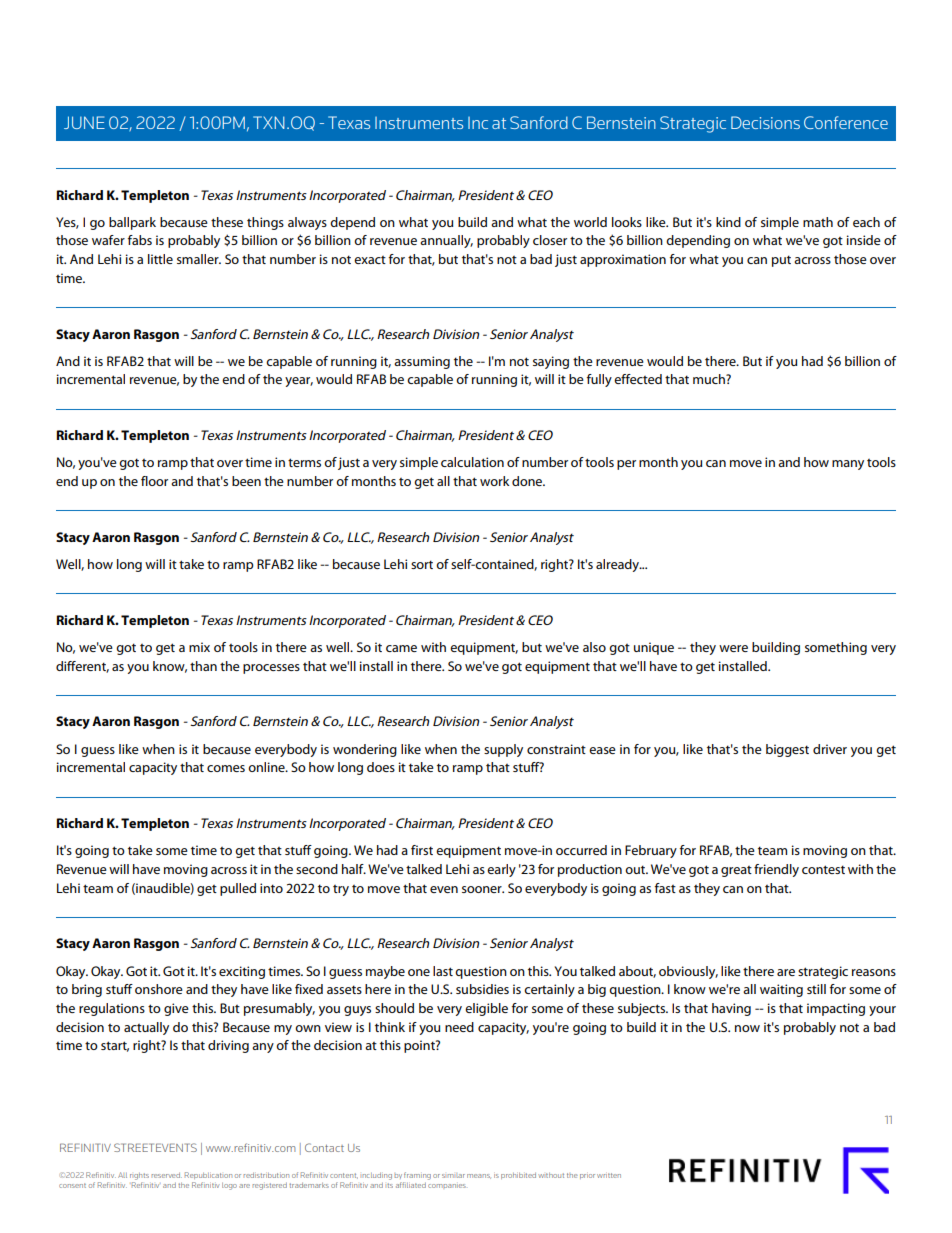 This screenshot has width=952, height=1233. I want to click on reserved, so click(167, 1175).
